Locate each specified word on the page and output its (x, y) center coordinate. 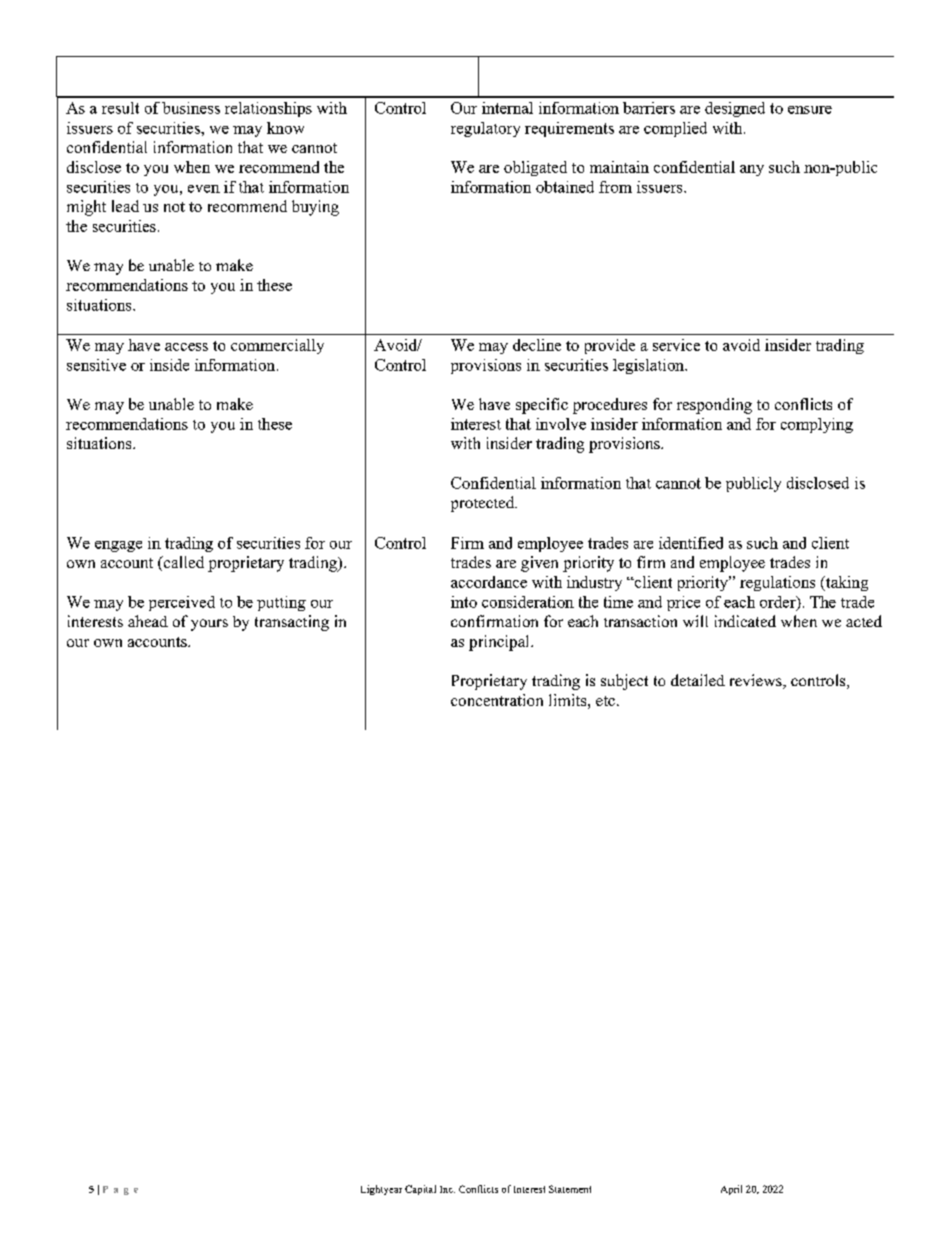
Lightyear (381, 1190)
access (186, 347)
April (731, 1190)
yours (209, 625)
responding (714, 406)
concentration (497, 700)
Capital (420, 1190)
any (752, 170)
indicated (745, 621)
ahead (148, 621)
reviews (757, 681)
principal (500, 643)
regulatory (485, 129)
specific (542, 406)
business (191, 108)
